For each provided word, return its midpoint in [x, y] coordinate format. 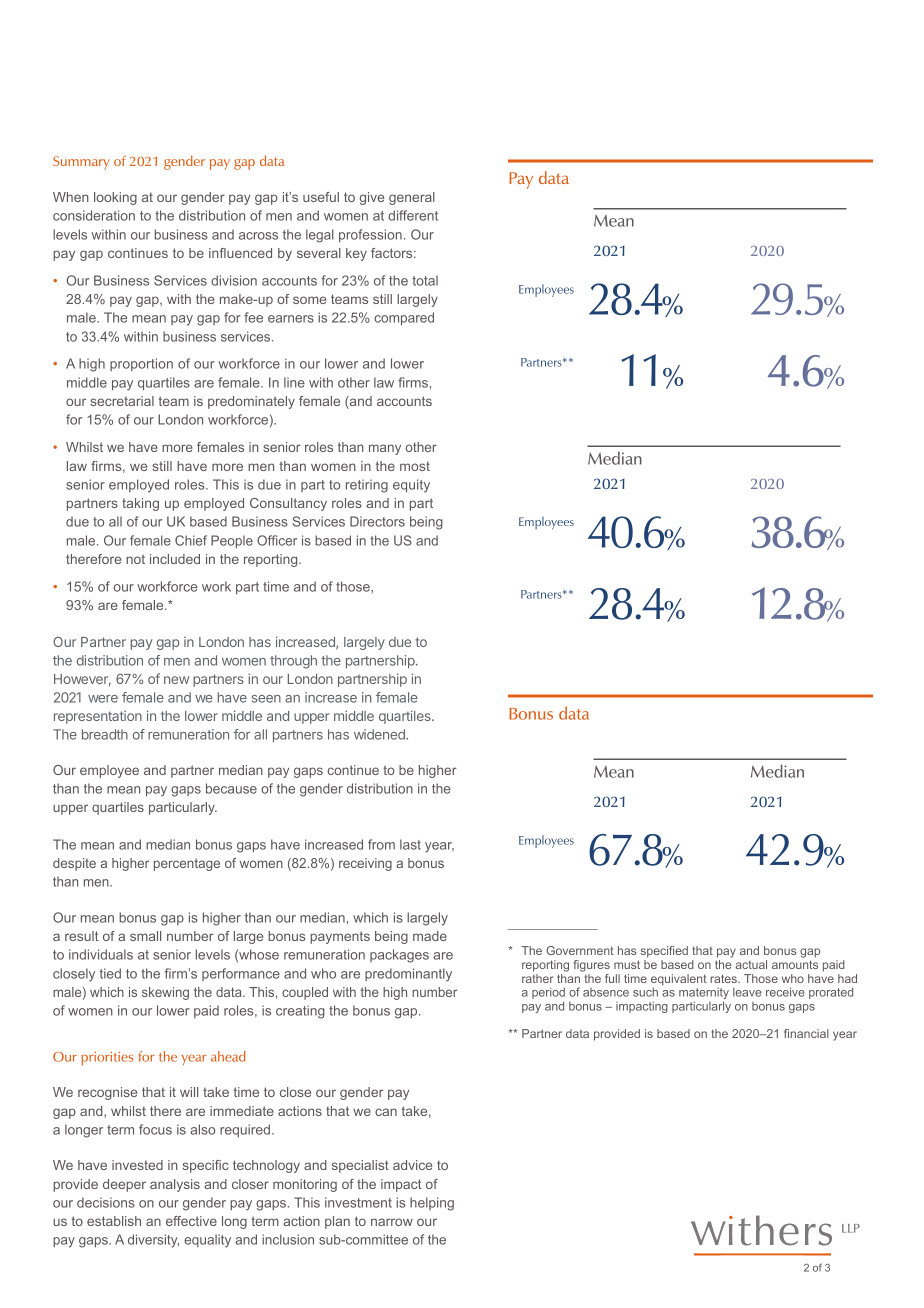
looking [115, 198]
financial [806, 1033]
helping [432, 1204]
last [410, 844]
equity [411, 486]
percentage [187, 864]
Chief [191, 540]
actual [751, 964]
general [412, 198]
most [415, 466]
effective [191, 1221]
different [413, 215]
